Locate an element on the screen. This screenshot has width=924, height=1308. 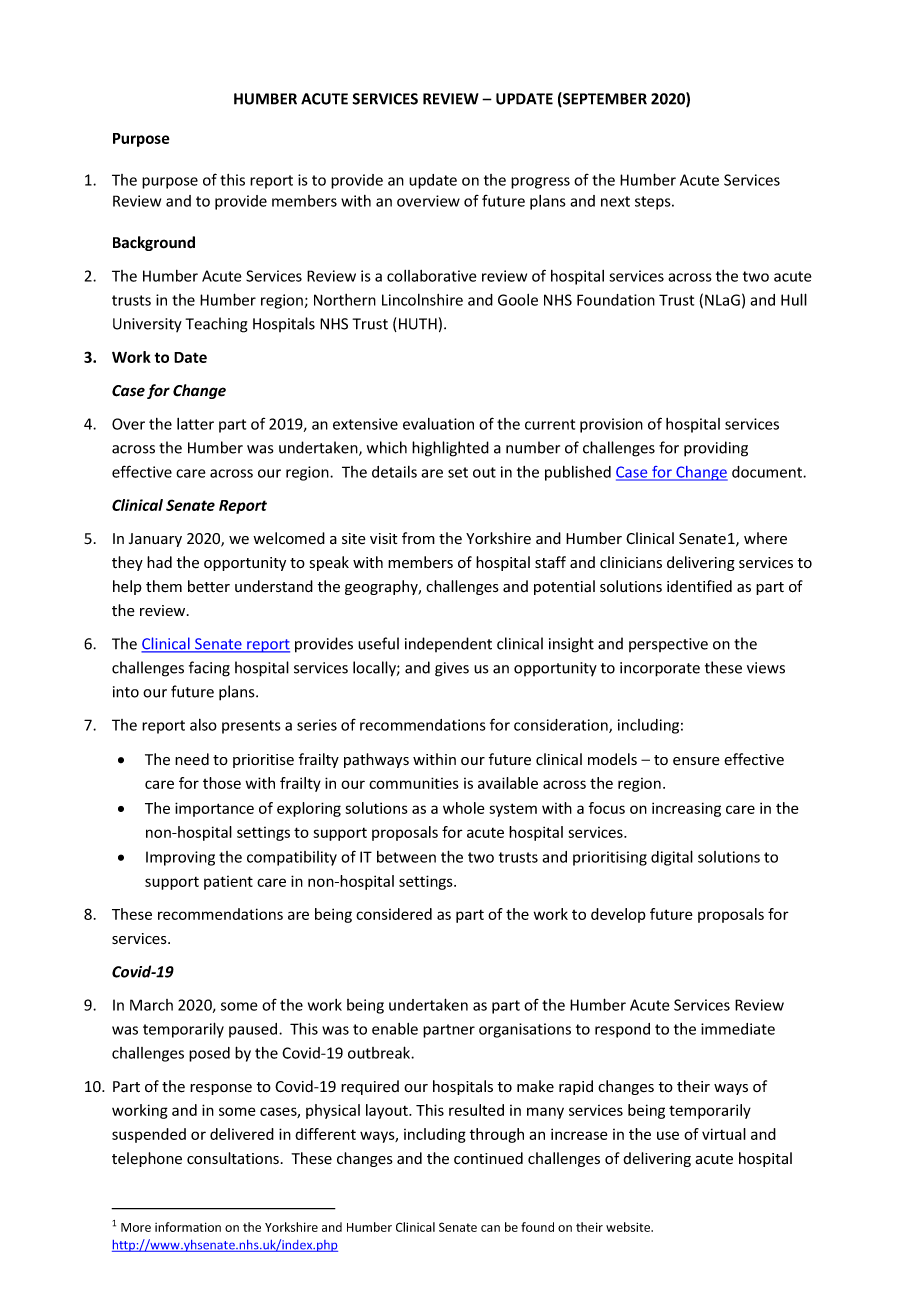
Background is located at coordinates (154, 243).
